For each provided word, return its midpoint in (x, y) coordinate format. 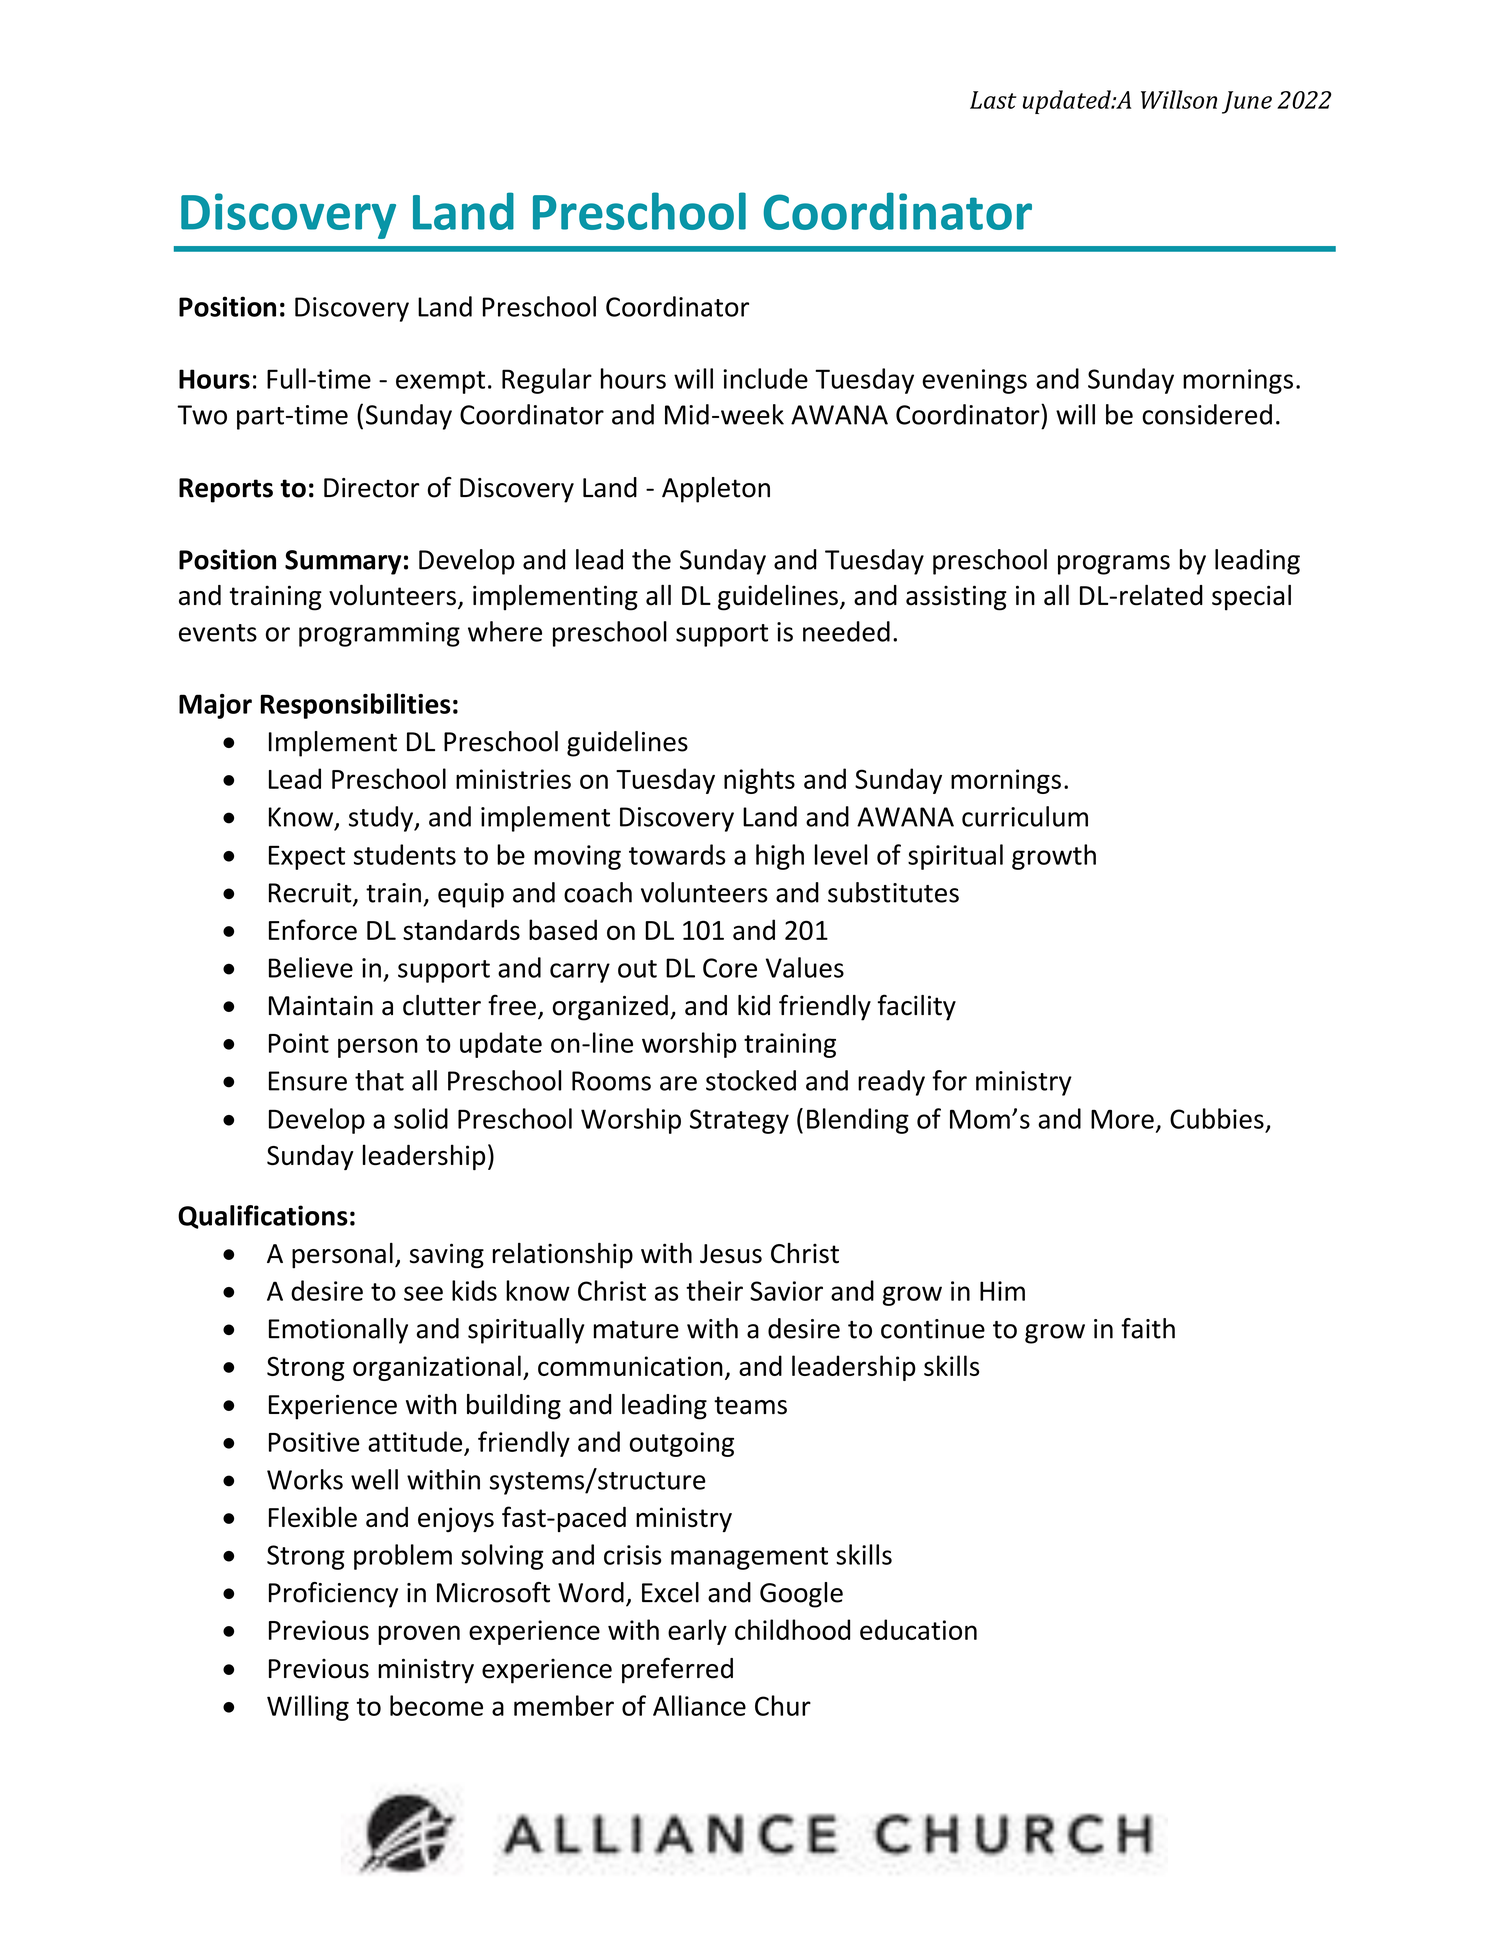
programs (1114, 565)
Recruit (311, 894)
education (918, 1629)
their (714, 1290)
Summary (343, 562)
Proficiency (333, 1595)
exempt (440, 382)
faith (1148, 1328)
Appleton (716, 490)
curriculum (1025, 816)
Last (993, 100)
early (697, 1632)
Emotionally (338, 1331)
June (1247, 102)
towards (677, 854)
